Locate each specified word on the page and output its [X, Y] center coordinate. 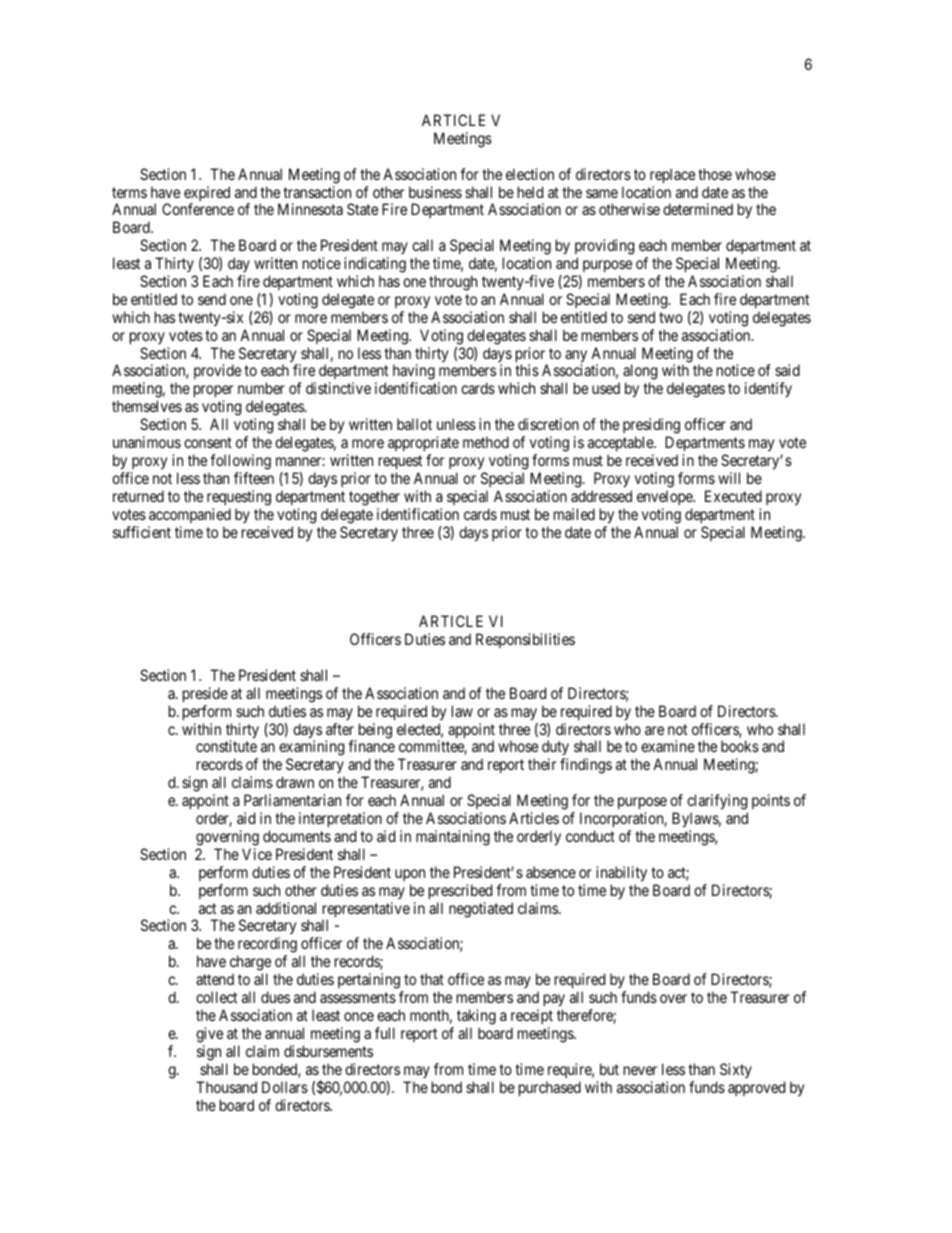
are [654, 730]
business [435, 192]
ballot [414, 424]
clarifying [717, 803]
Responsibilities [525, 640]
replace [672, 175]
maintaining [453, 838]
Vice [257, 854]
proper [213, 393]
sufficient [142, 532]
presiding [651, 427]
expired [207, 195]
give [209, 1035]
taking [476, 1017]
